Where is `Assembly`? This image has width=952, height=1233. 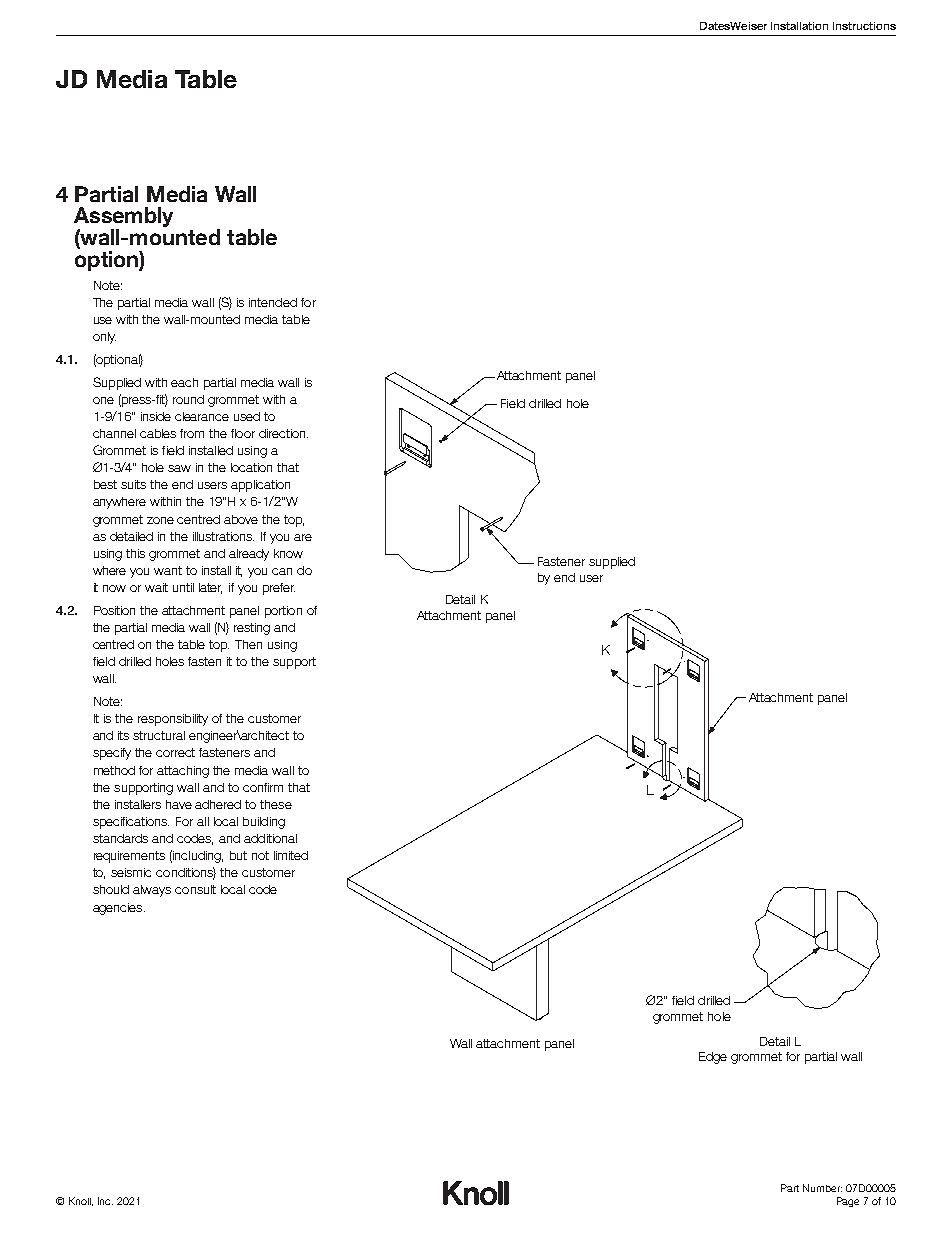
Assembly is located at coordinates (123, 218).
